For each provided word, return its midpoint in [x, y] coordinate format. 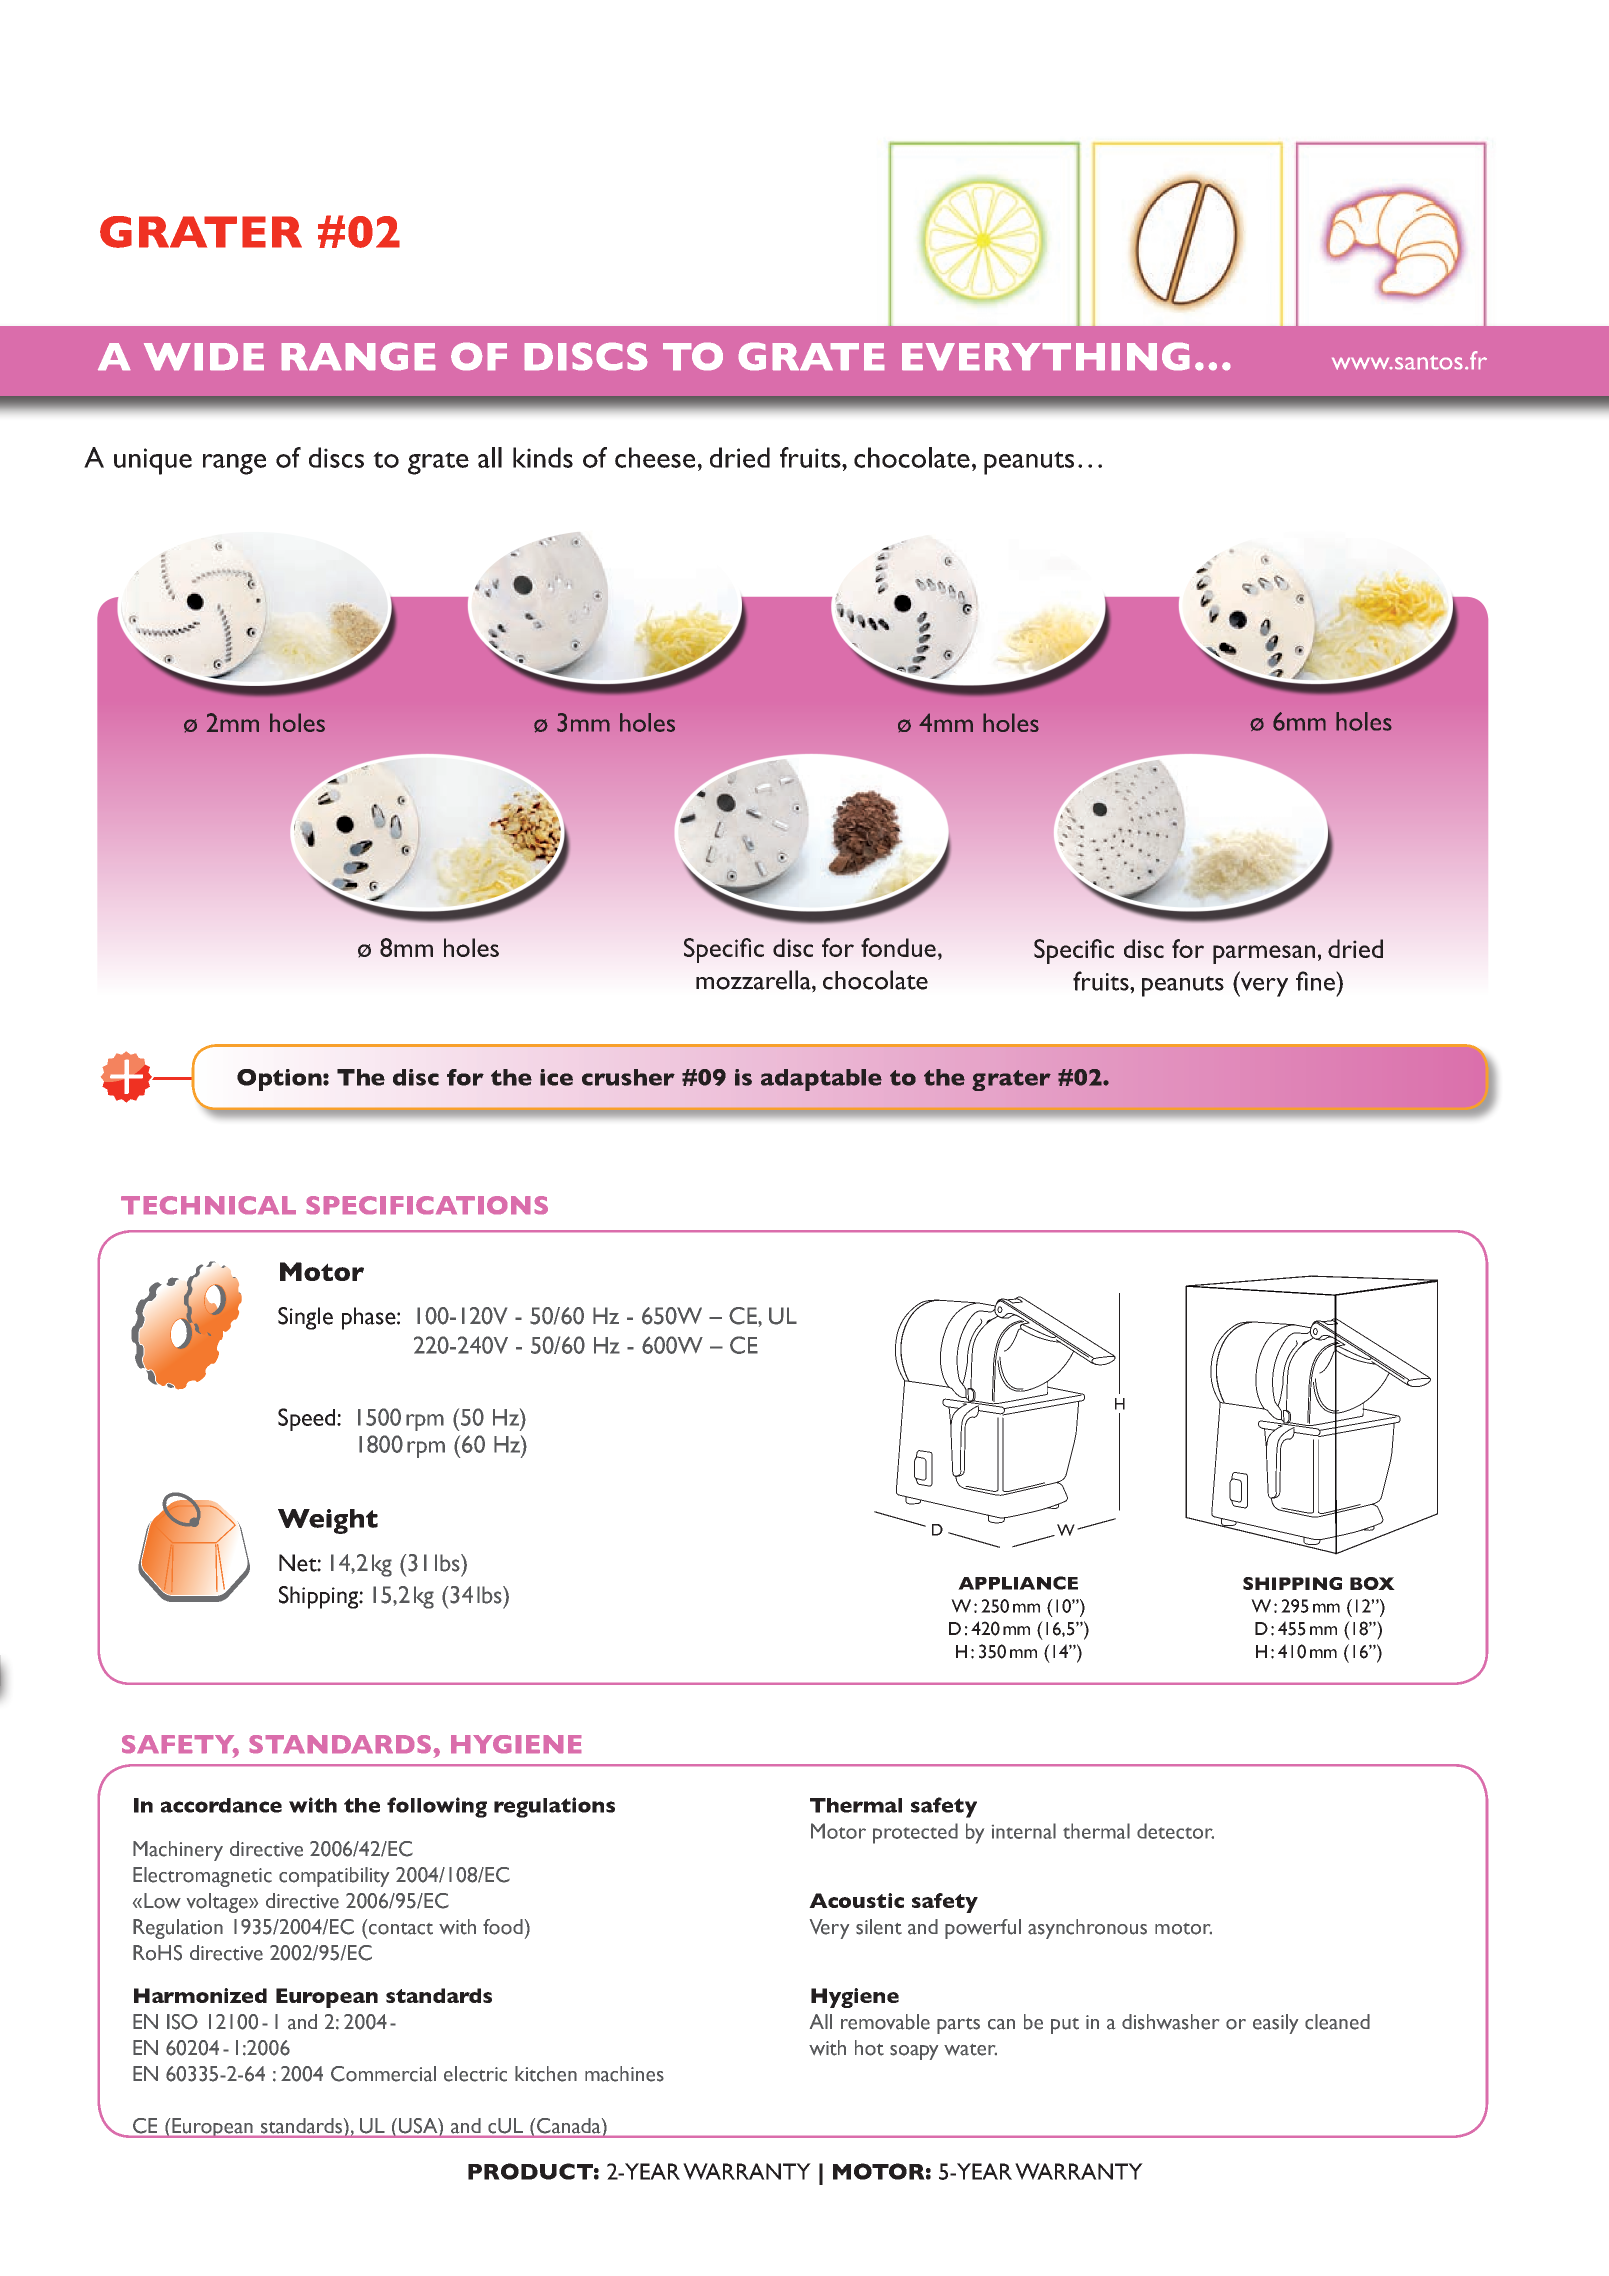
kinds [543, 457]
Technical [208, 1205]
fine [1316, 981]
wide [204, 356]
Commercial [383, 2074]
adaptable [821, 1080]
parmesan [1264, 954]
